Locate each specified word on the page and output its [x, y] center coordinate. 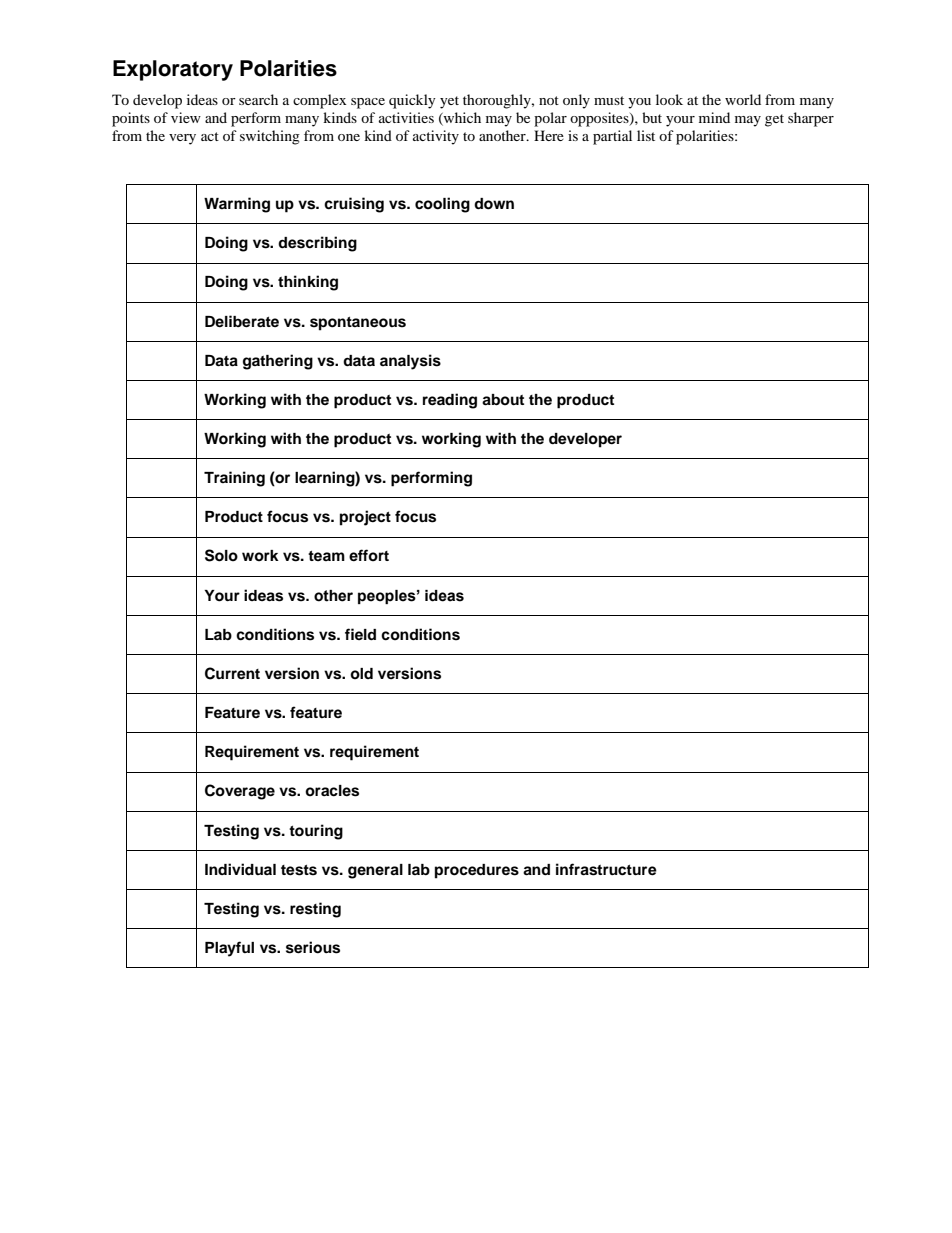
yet [449, 102]
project [365, 518]
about [503, 400]
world [743, 99]
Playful [229, 949]
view [186, 117]
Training [234, 479]
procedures [477, 871]
